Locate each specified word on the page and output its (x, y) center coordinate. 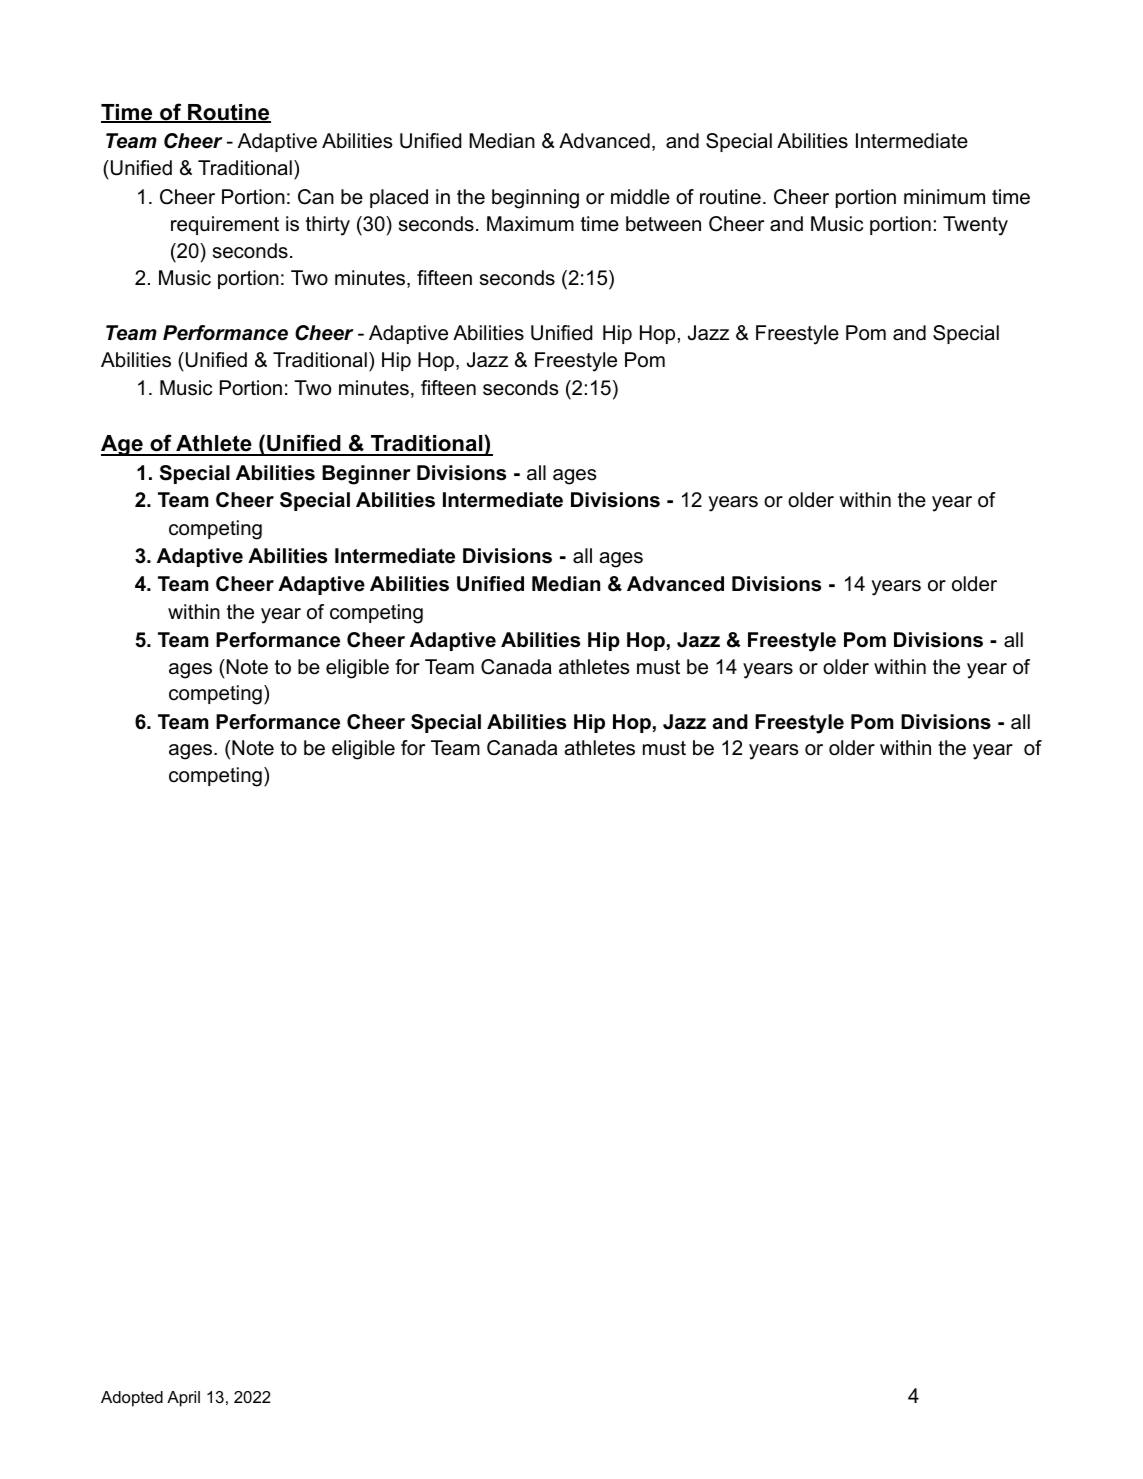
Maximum (530, 224)
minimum (944, 197)
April (183, 1399)
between (663, 224)
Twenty (975, 226)
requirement (225, 225)
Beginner (366, 475)
